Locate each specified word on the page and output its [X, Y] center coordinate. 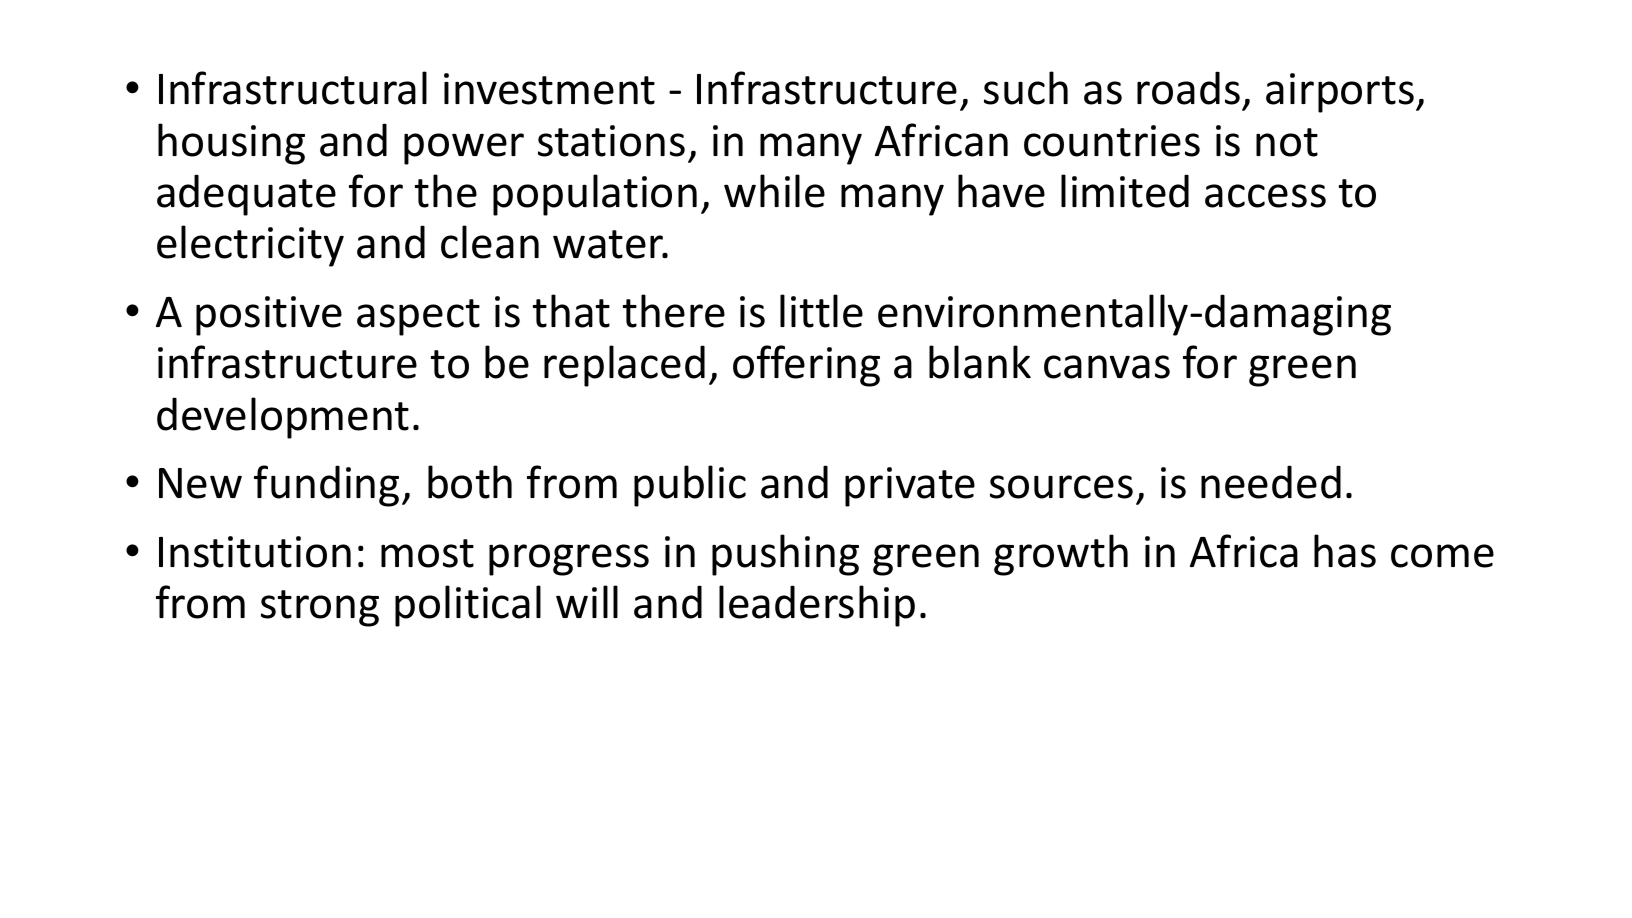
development [283, 418]
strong [320, 608]
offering [806, 366]
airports [1341, 93]
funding [326, 486]
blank [980, 362]
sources [1061, 487]
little [821, 311]
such [1026, 88]
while [774, 191]
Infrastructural [293, 88]
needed [1271, 482]
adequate [246, 195]
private [910, 487]
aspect [418, 317]
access [1265, 196]
